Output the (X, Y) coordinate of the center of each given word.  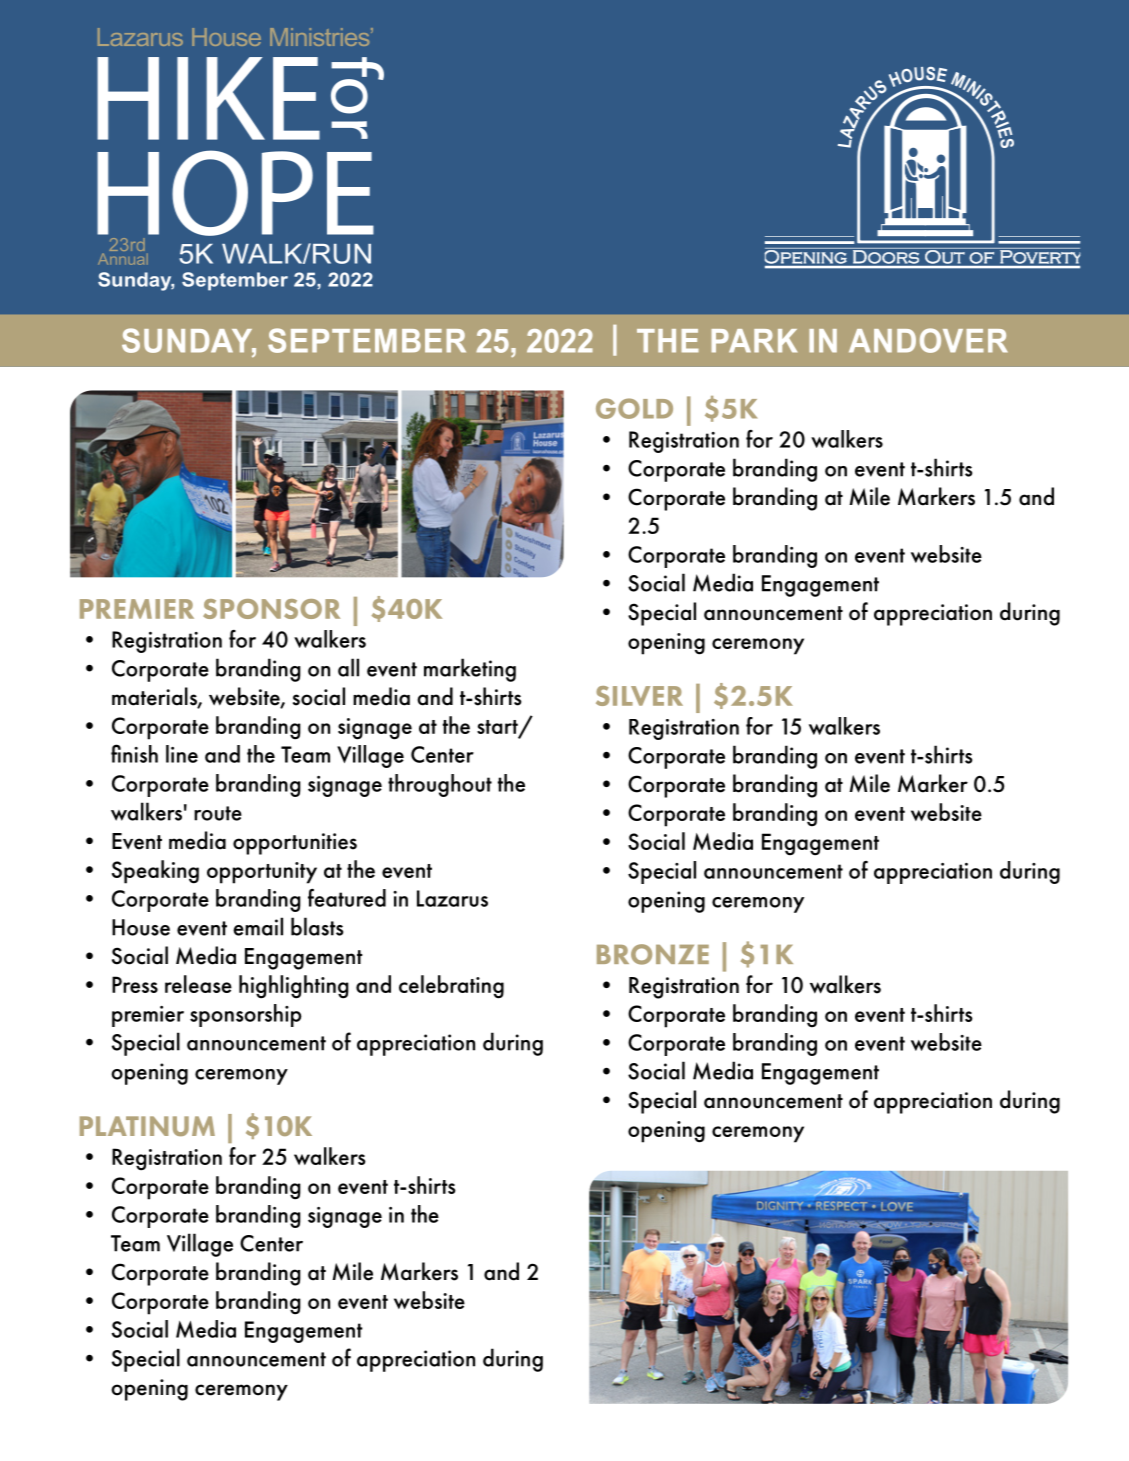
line (182, 754)
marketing (470, 670)
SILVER (639, 696)
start (498, 728)
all (348, 667)
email (258, 926)
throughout (440, 785)
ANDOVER (928, 340)
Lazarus (452, 898)
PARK (754, 341)
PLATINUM (147, 1126)
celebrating (451, 987)
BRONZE (653, 954)
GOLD (634, 408)
